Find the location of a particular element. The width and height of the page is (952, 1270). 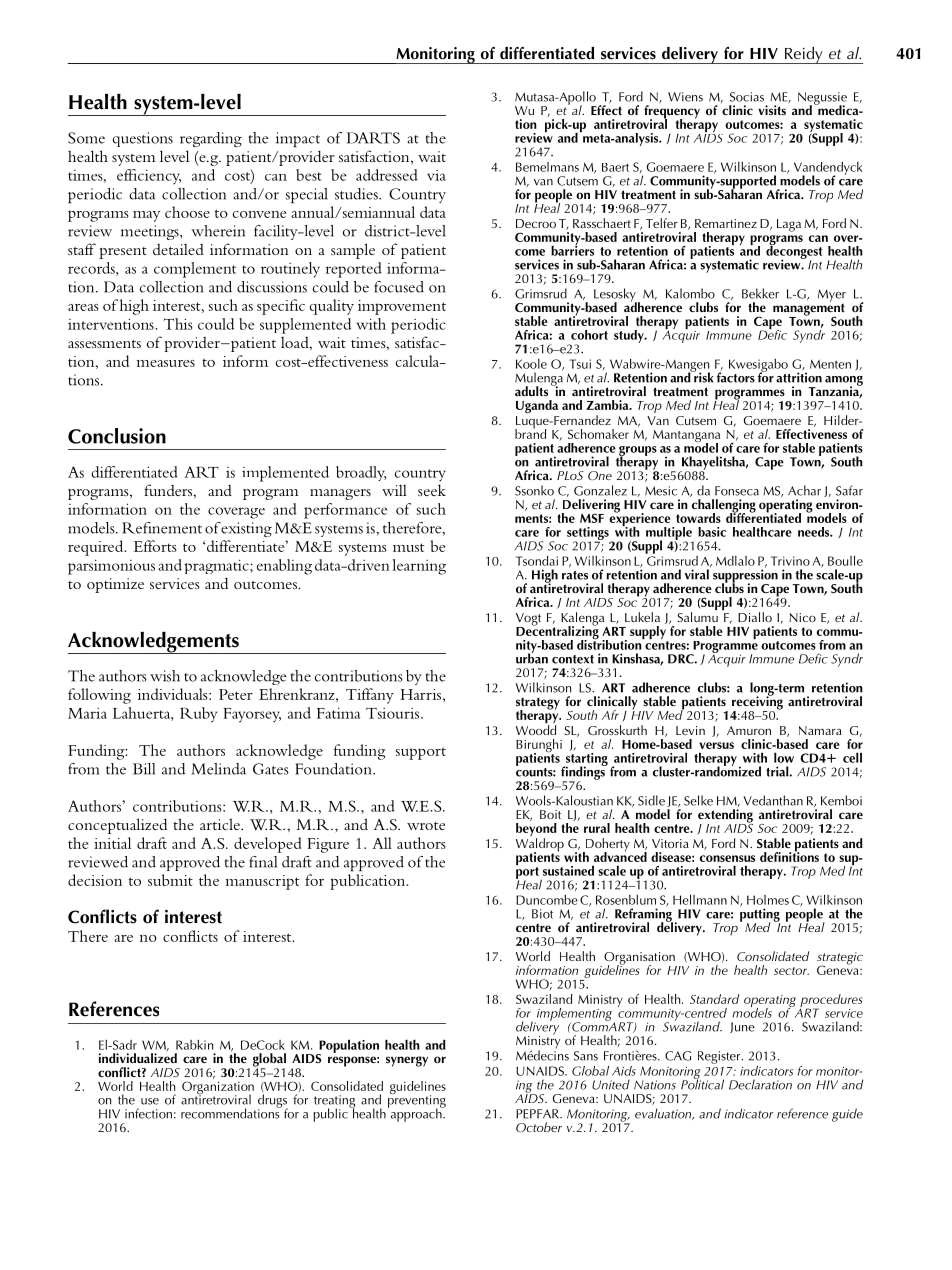

management is located at coordinates (809, 309).
